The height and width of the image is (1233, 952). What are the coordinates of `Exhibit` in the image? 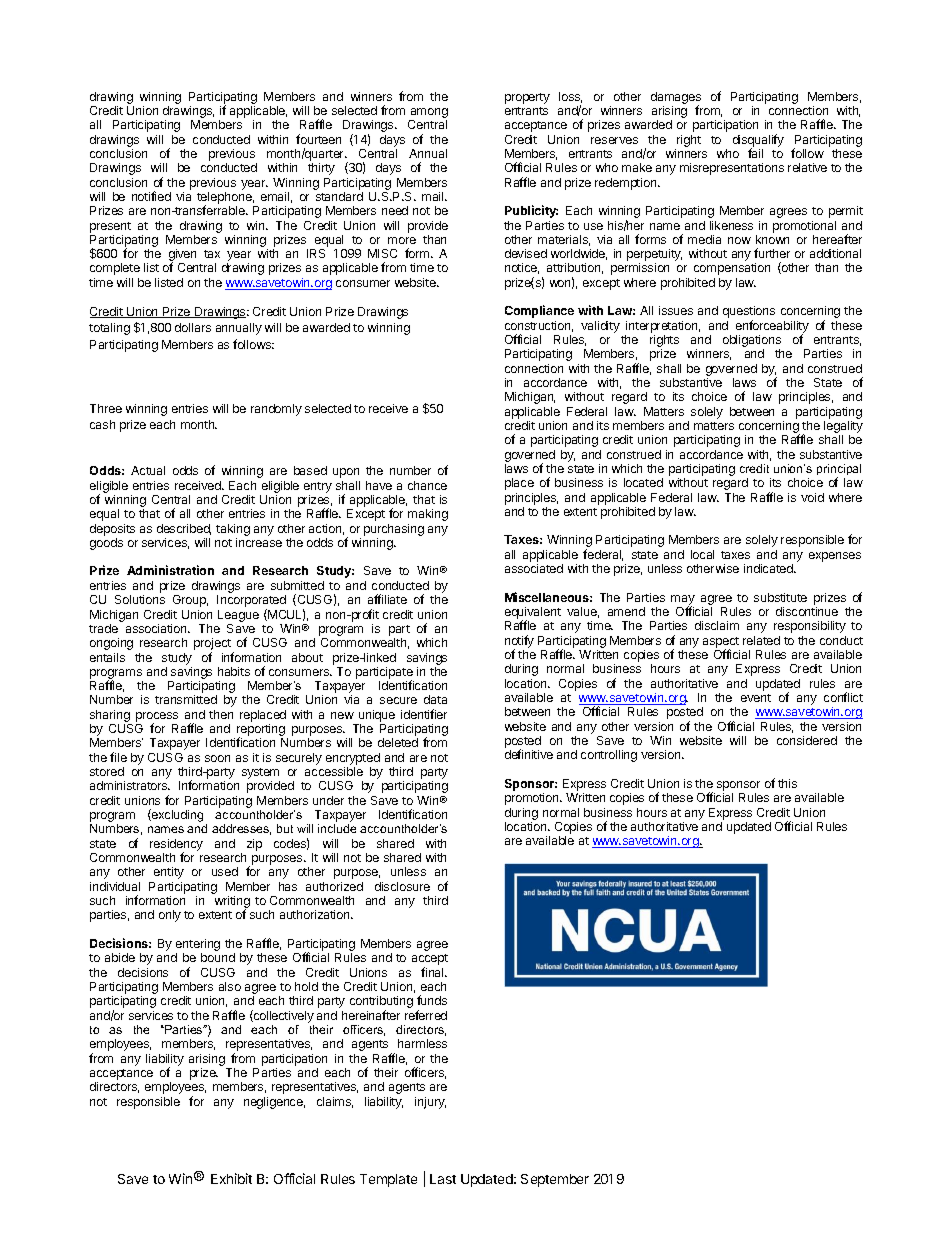 It's located at (231, 1178).
